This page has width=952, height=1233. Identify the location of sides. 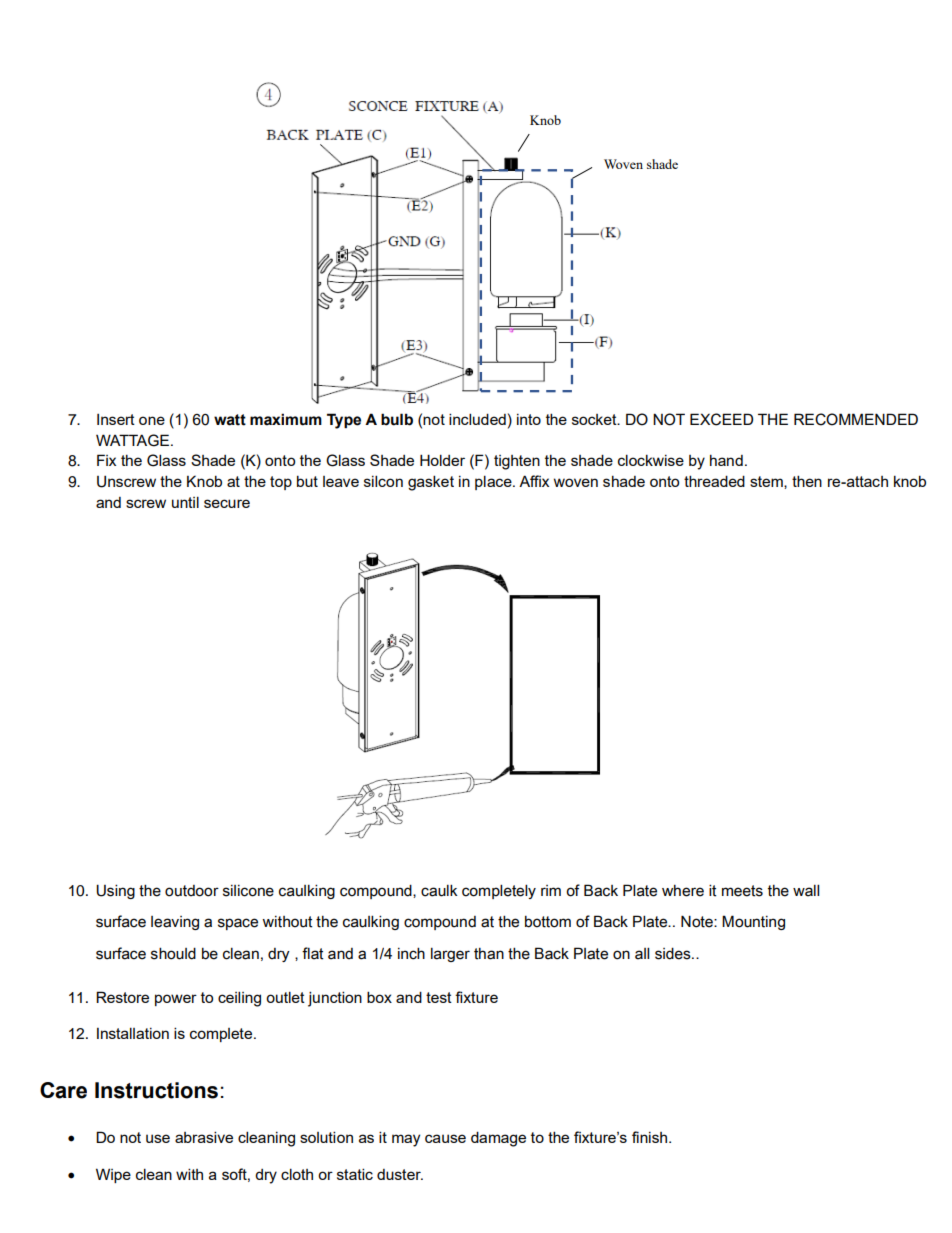
(674, 953).
